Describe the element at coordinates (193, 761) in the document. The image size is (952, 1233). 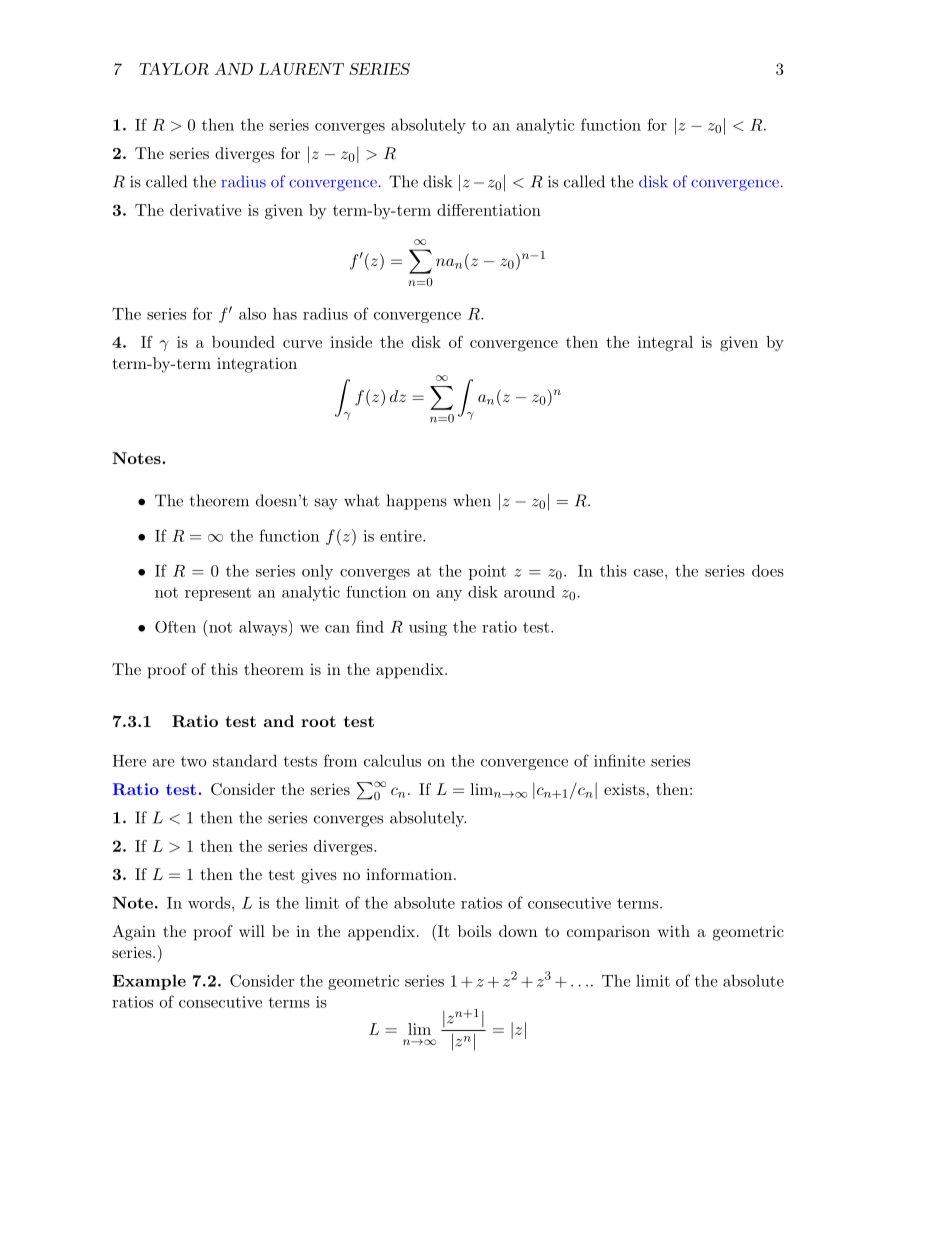
I see `two` at that location.
